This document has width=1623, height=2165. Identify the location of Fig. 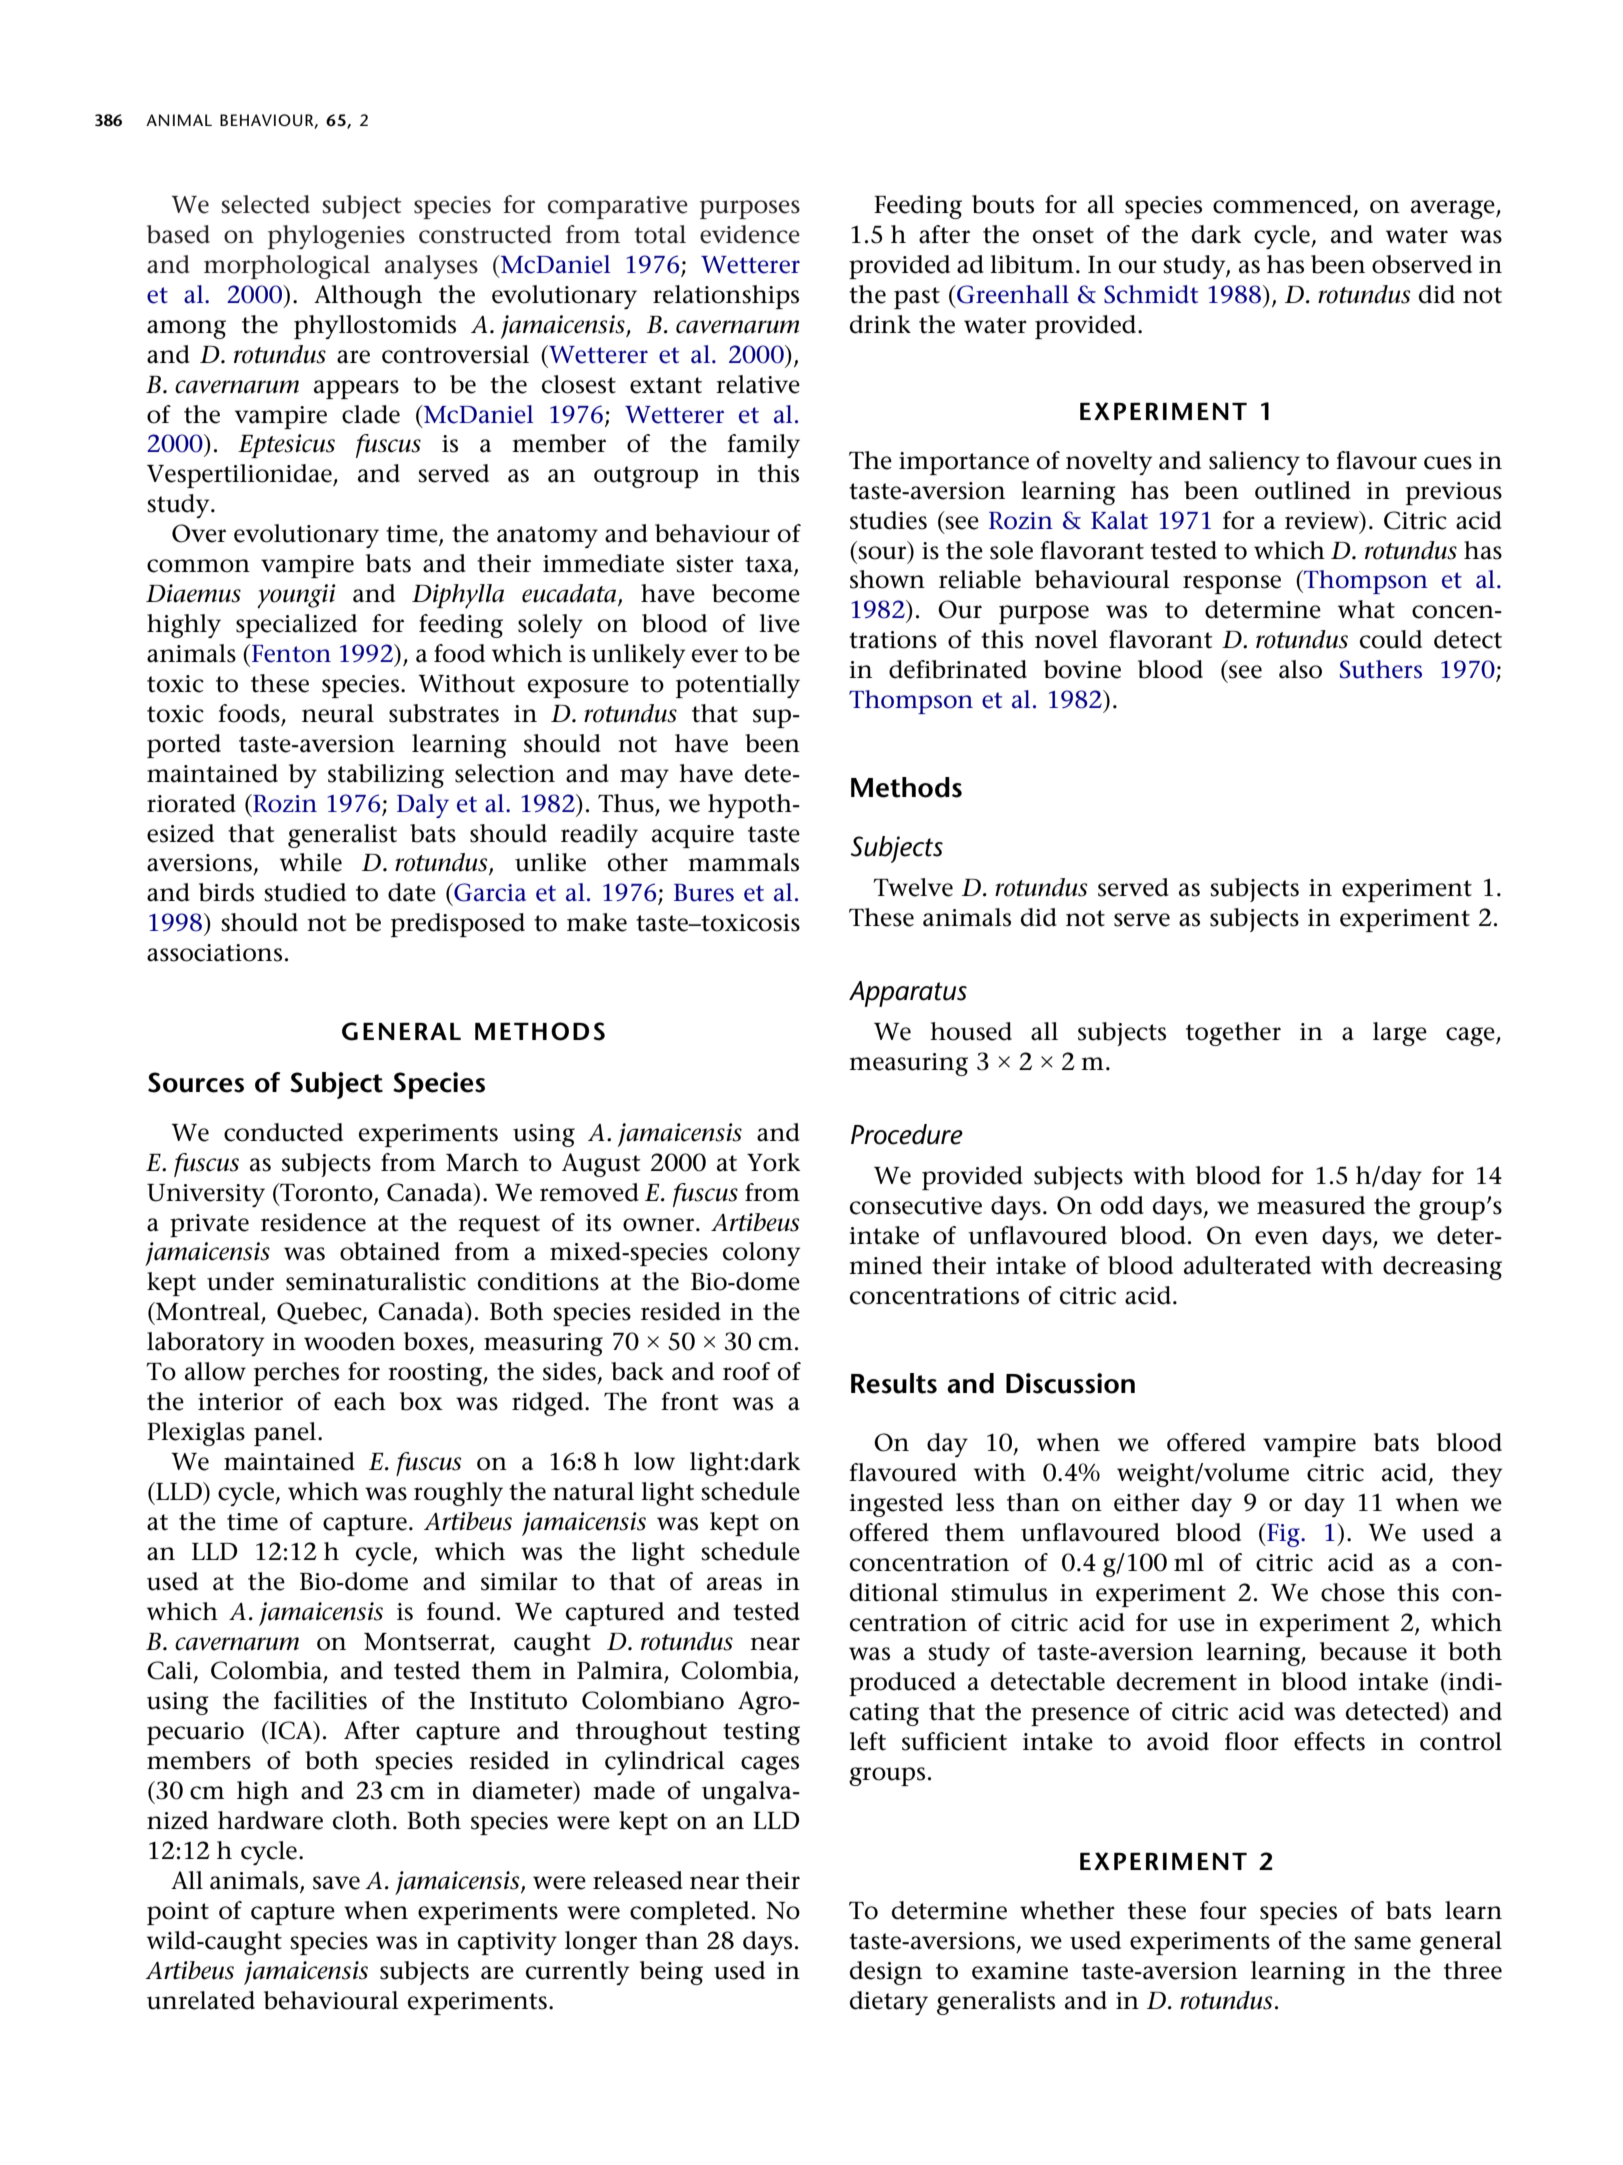
(1283, 1535).
